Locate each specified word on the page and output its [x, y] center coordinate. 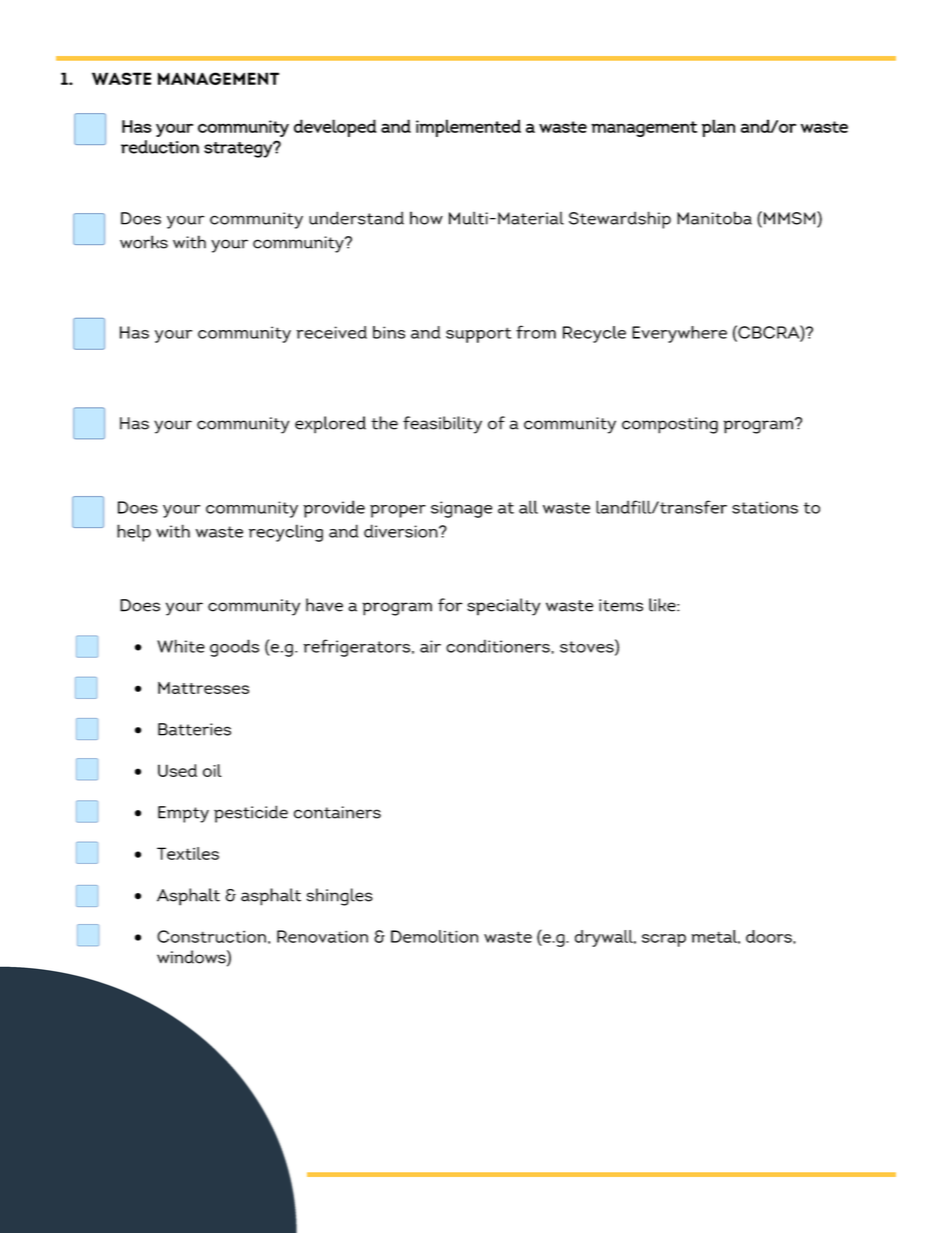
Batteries [194, 729]
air [430, 646]
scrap [664, 940]
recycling [286, 533]
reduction [160, 147]
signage [461, 509]
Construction [211, 936]
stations [765, 507]
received [332, 332]
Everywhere [679, 334]
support [478, 335]
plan [718, 128]
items [621, 605]
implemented [468, 128]
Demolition [434, 936]
